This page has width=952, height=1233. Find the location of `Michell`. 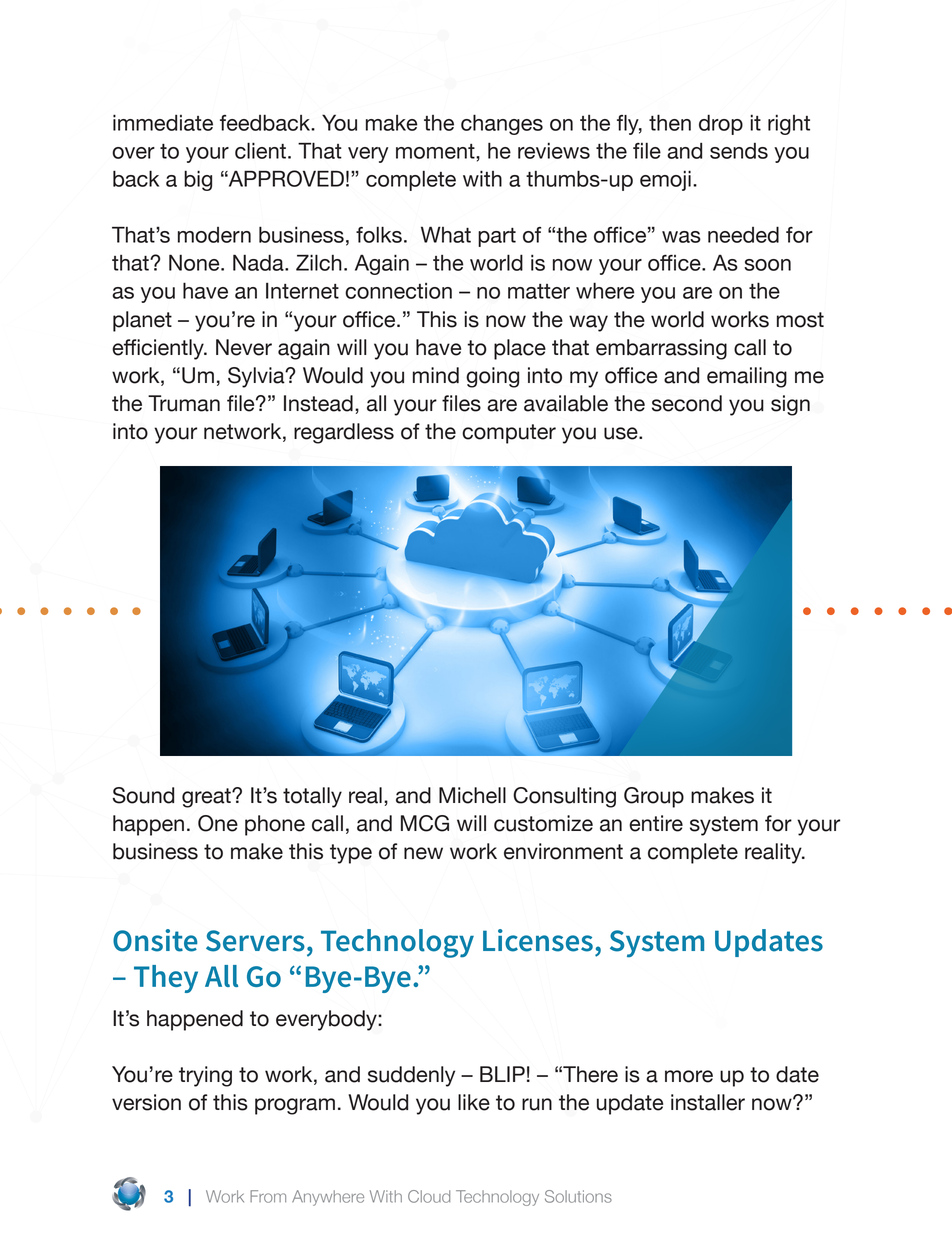

Michell is located at coordinates (472, 795).
